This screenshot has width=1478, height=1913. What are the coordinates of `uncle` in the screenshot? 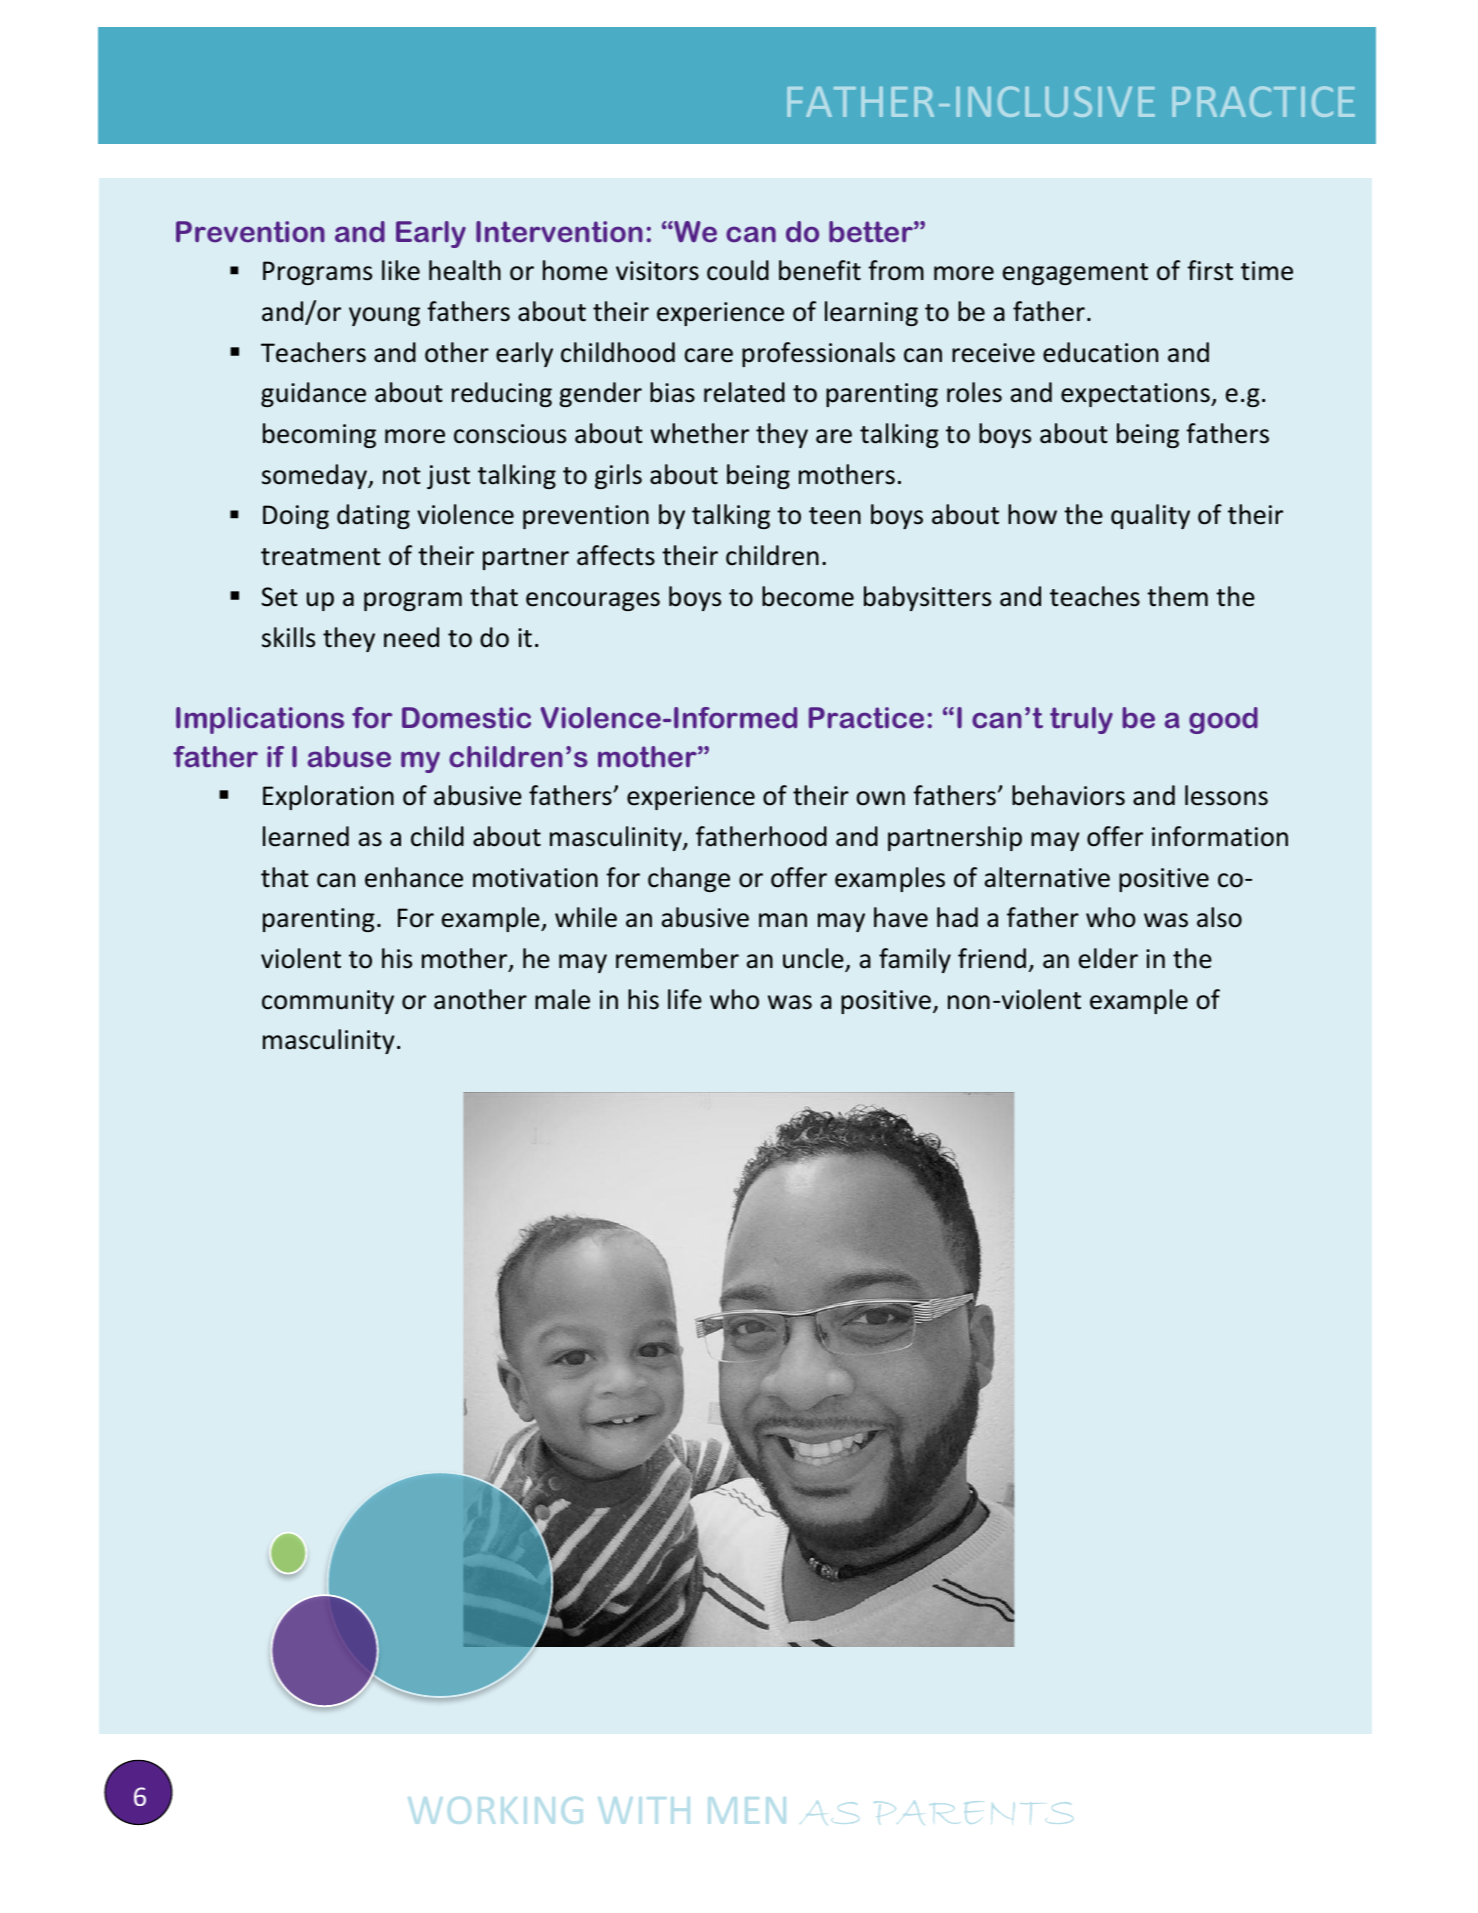 It's located at (814, 959).
